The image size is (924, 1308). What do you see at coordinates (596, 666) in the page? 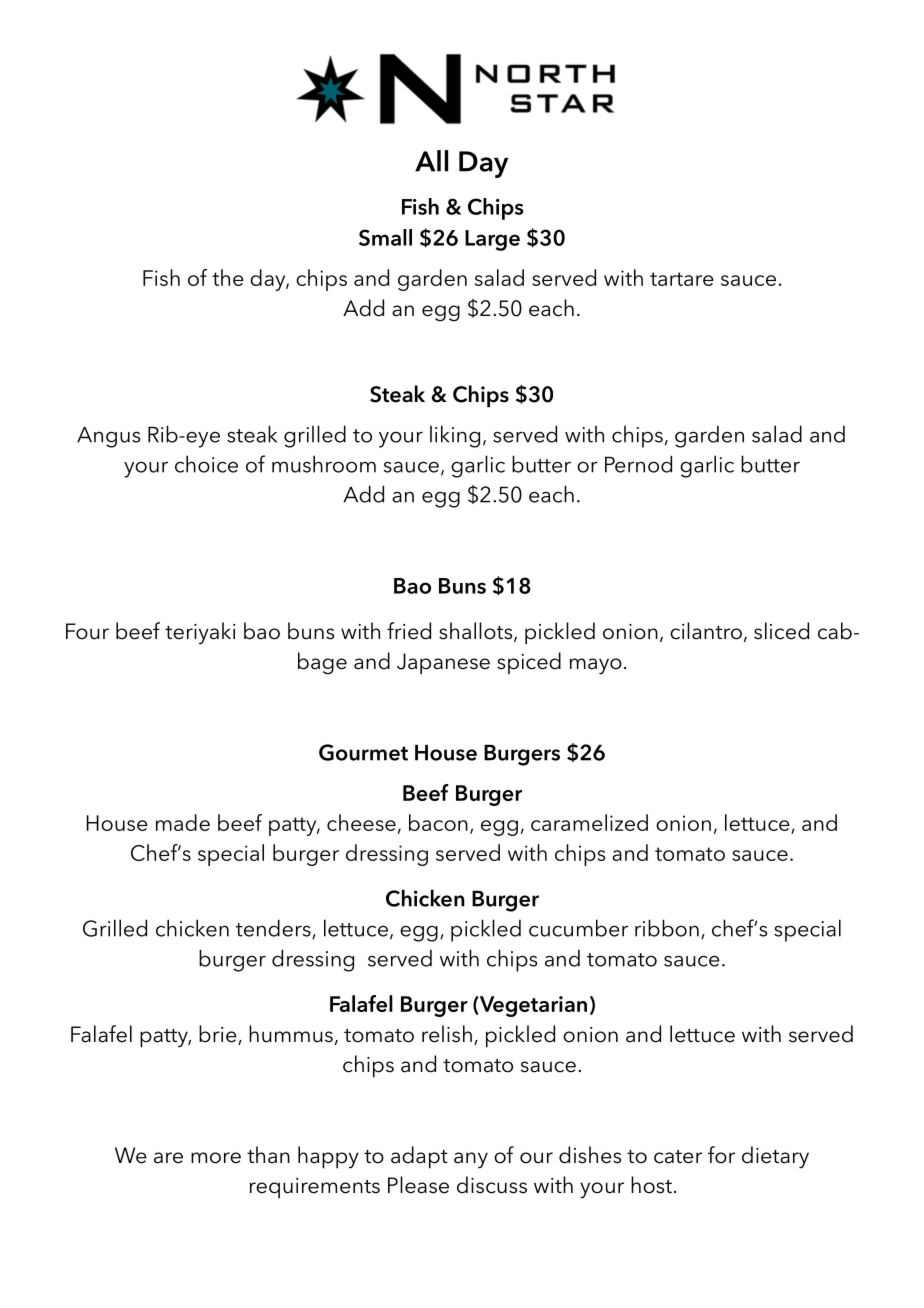
I see `mayo` at bounding box center [596, 666].
